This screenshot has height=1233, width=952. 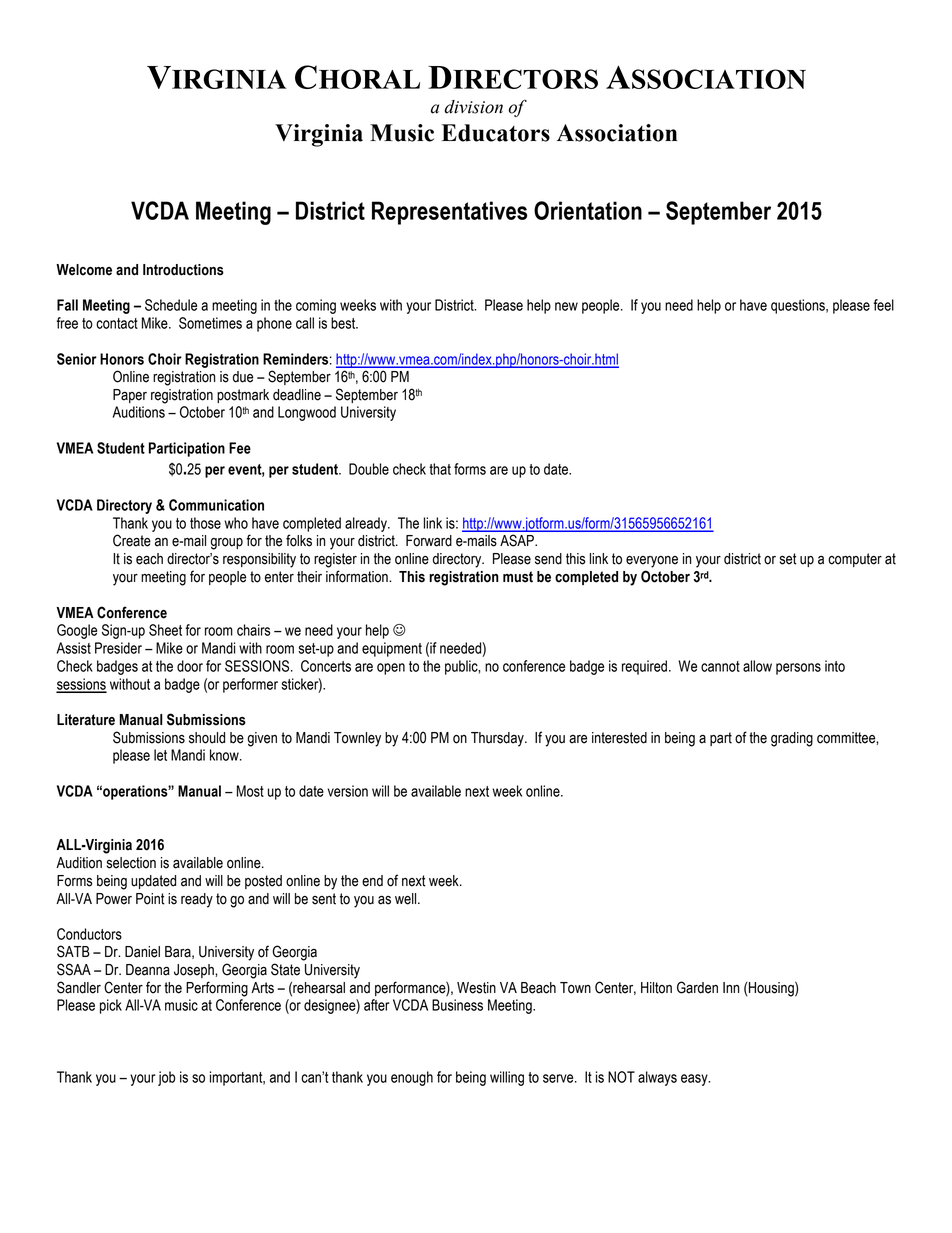 What do you see at coordinates (167, 1078) in the screenshot?
I see `job` at bounding box center [167, 1078].
